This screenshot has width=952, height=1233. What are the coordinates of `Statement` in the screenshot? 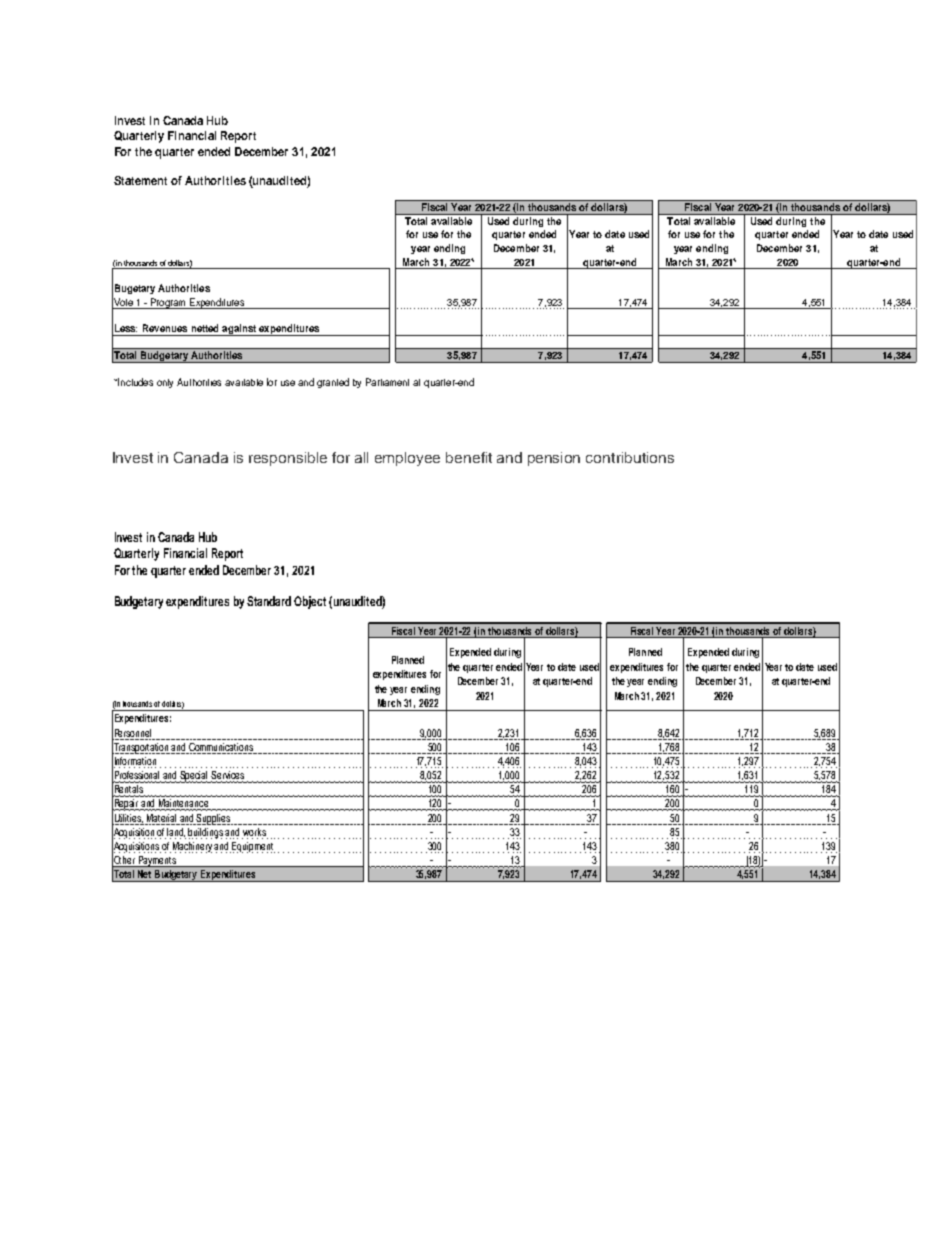 It's located at (140, 180).
